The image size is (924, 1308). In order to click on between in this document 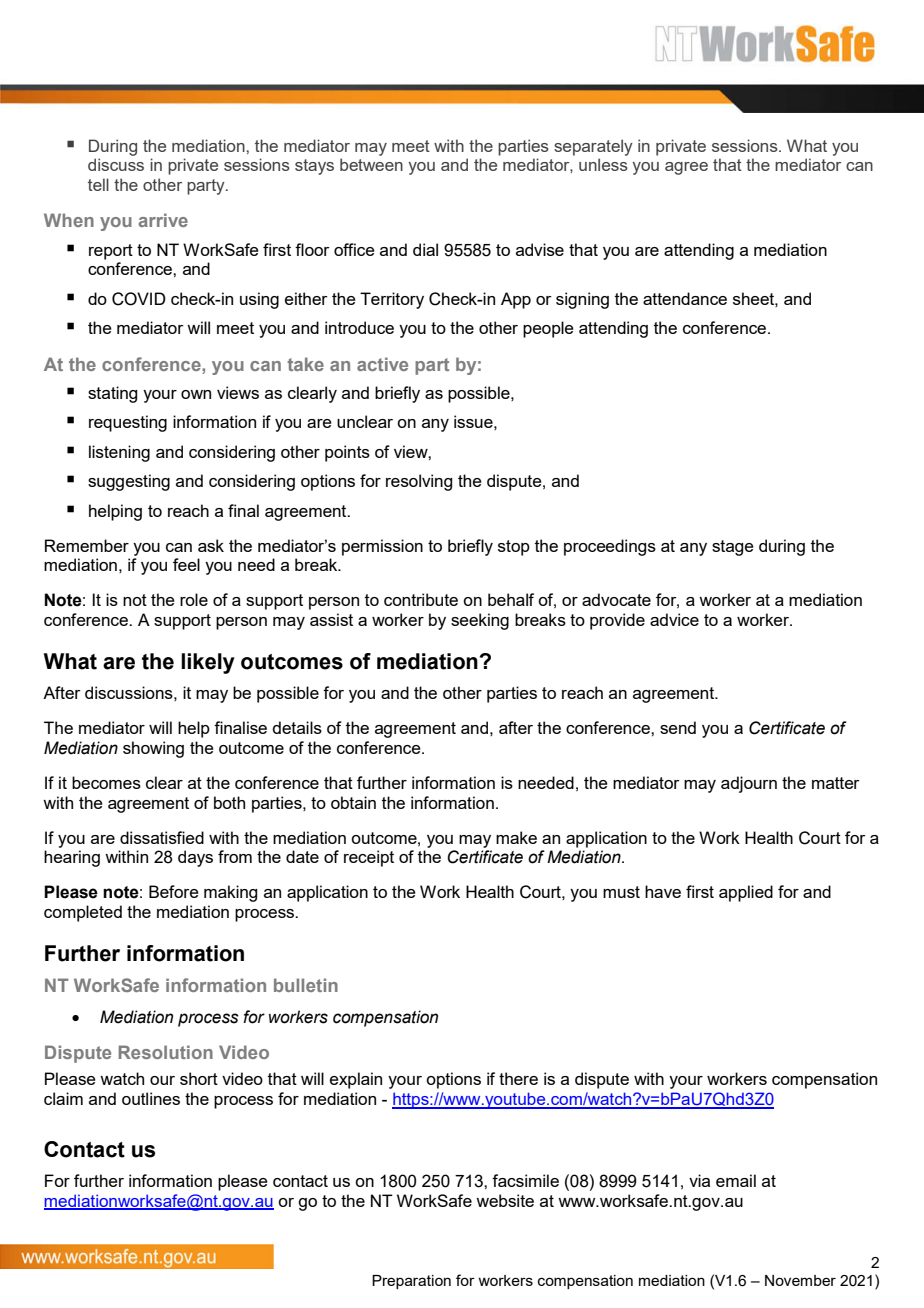, I will do `click(371, 164)`.
